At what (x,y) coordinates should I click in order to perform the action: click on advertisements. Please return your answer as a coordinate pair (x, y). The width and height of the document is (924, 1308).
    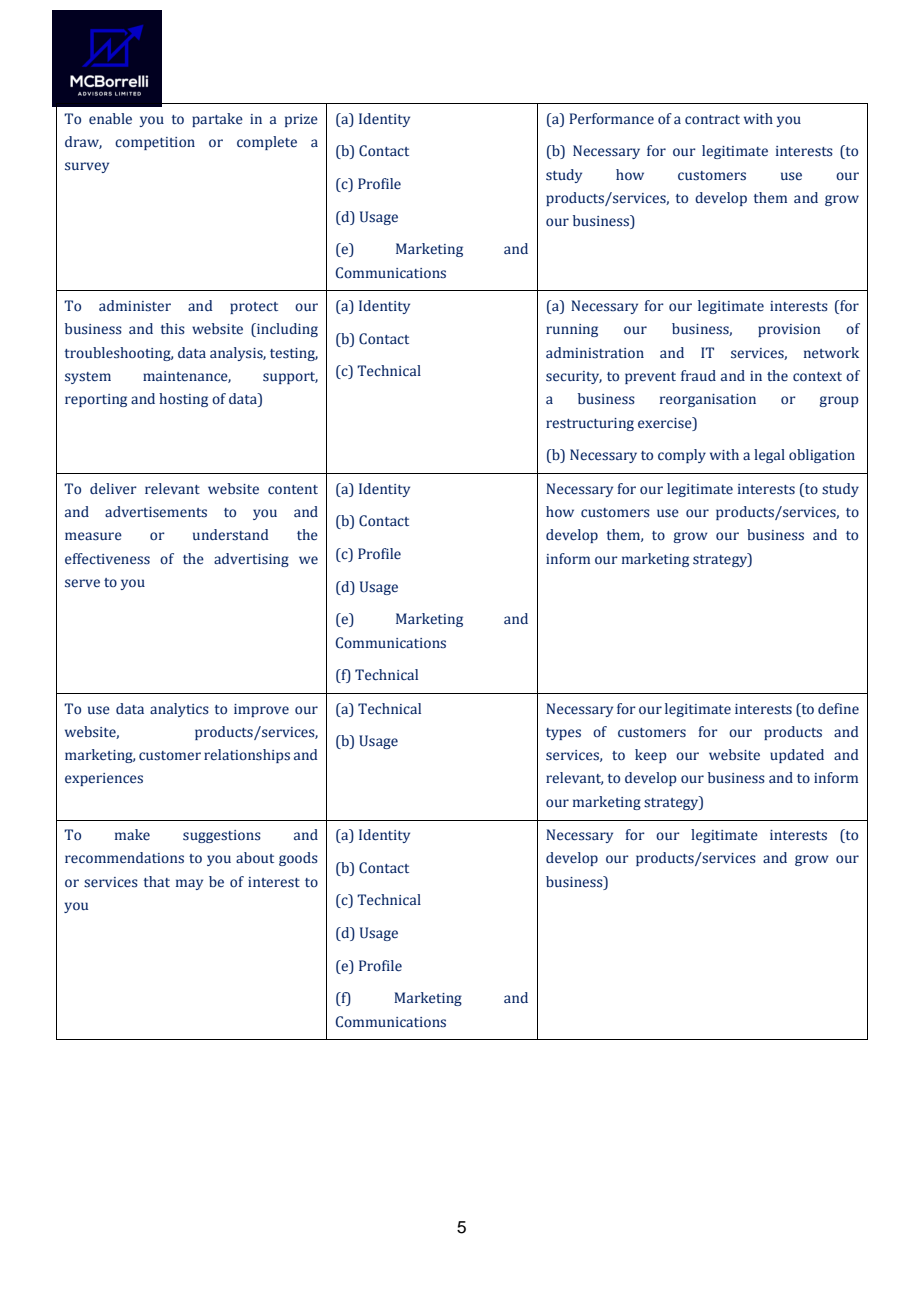
    Looking at the image, I should click on (156, 512).
